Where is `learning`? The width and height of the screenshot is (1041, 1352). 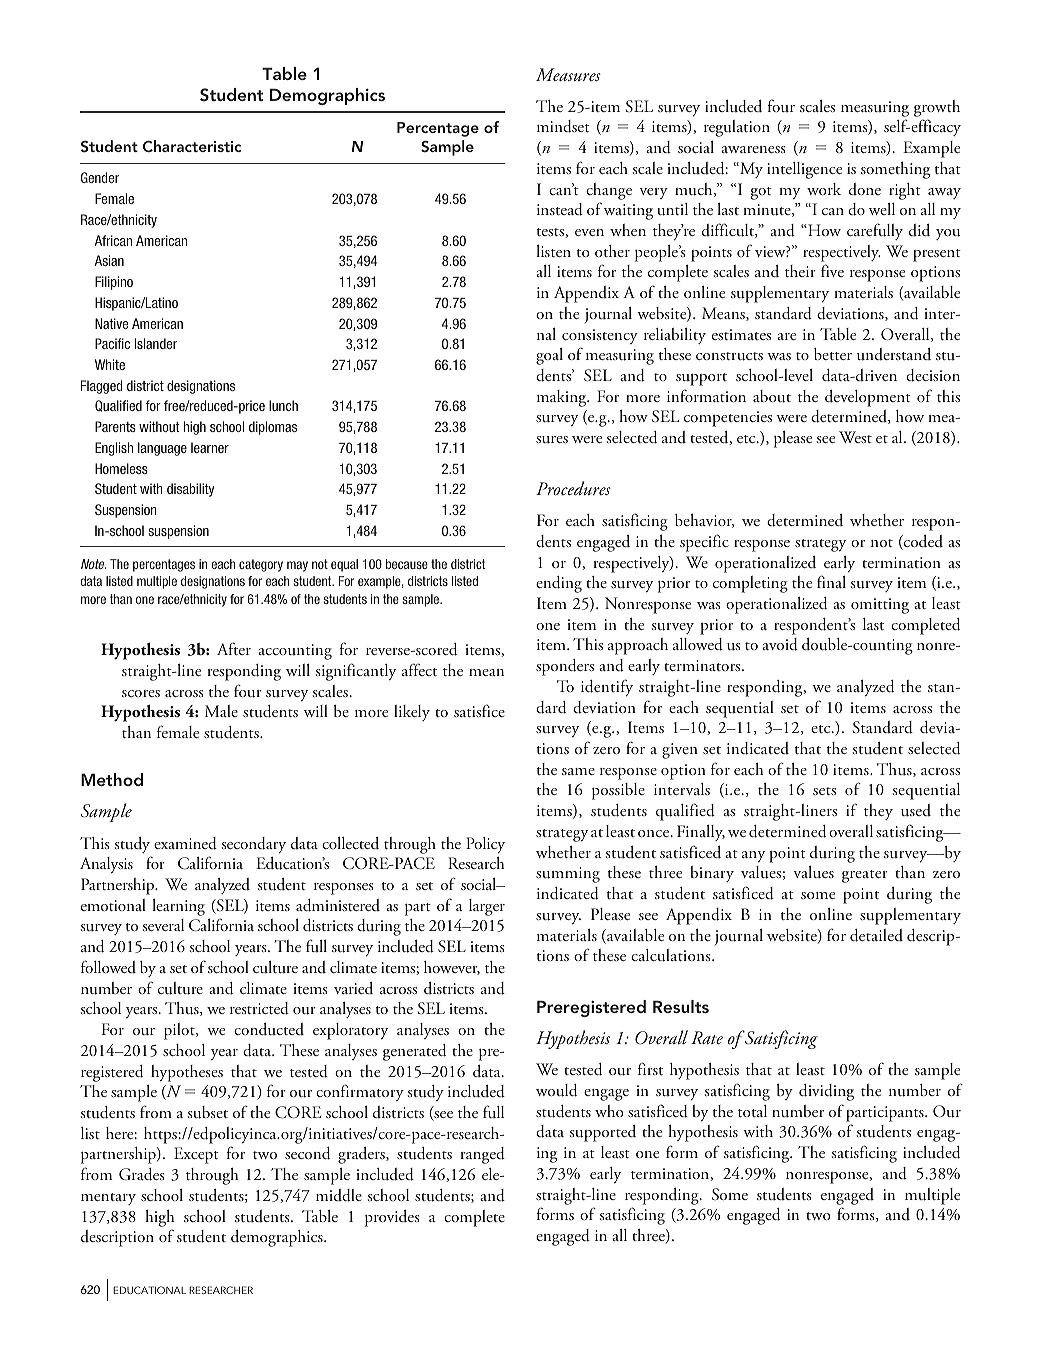
learning is located at coordinates (178, 907).
